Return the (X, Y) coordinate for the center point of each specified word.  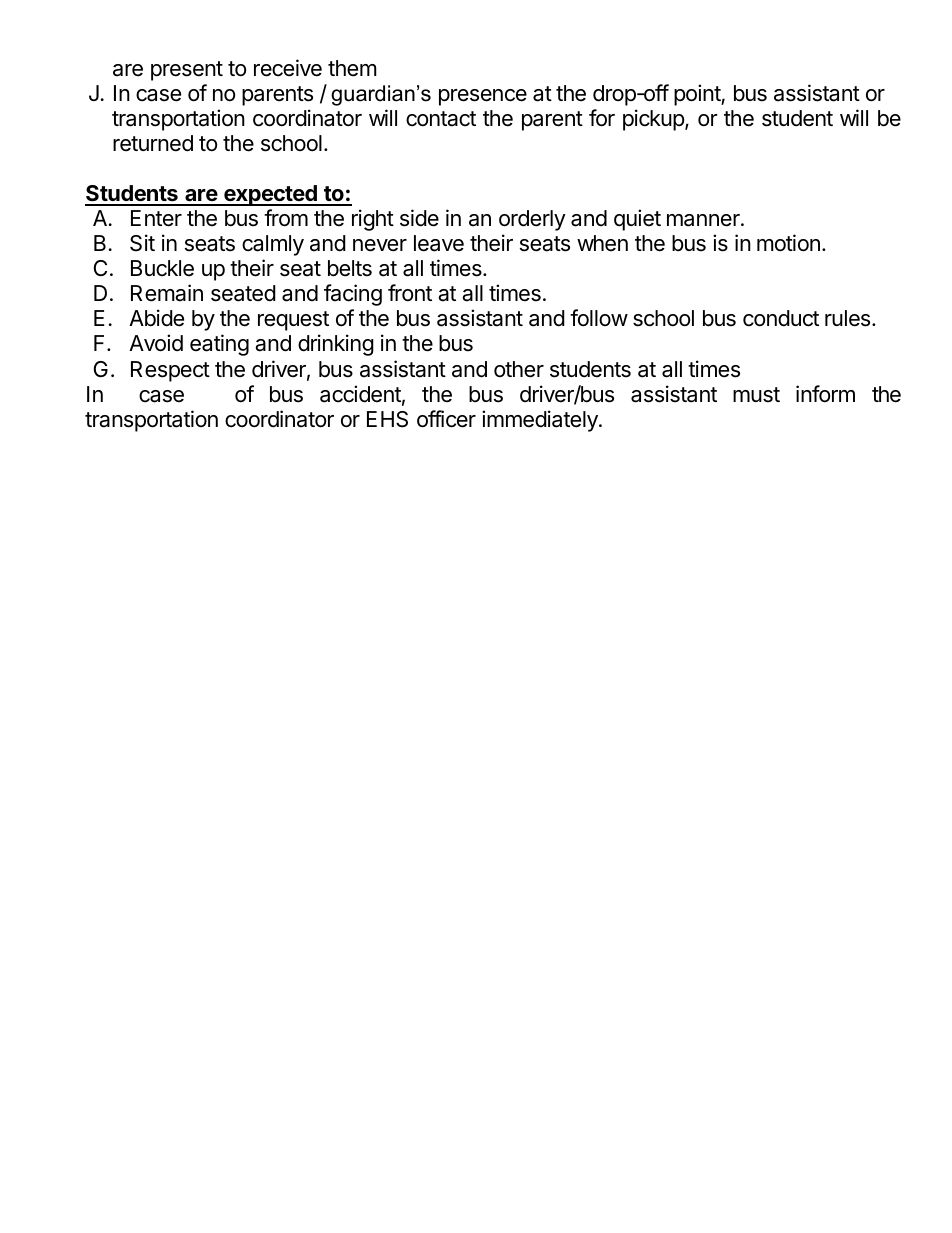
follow (599, 318)
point (698, 95)
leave (439, 243)
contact (441, 119)
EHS (387, 419)
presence (483, 97)
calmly (273, 245)
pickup (654, 120)
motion (788, 243)
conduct (781, 318)
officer (446, 419)
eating (219, 345)
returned (153, 143)
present (187, 71)
